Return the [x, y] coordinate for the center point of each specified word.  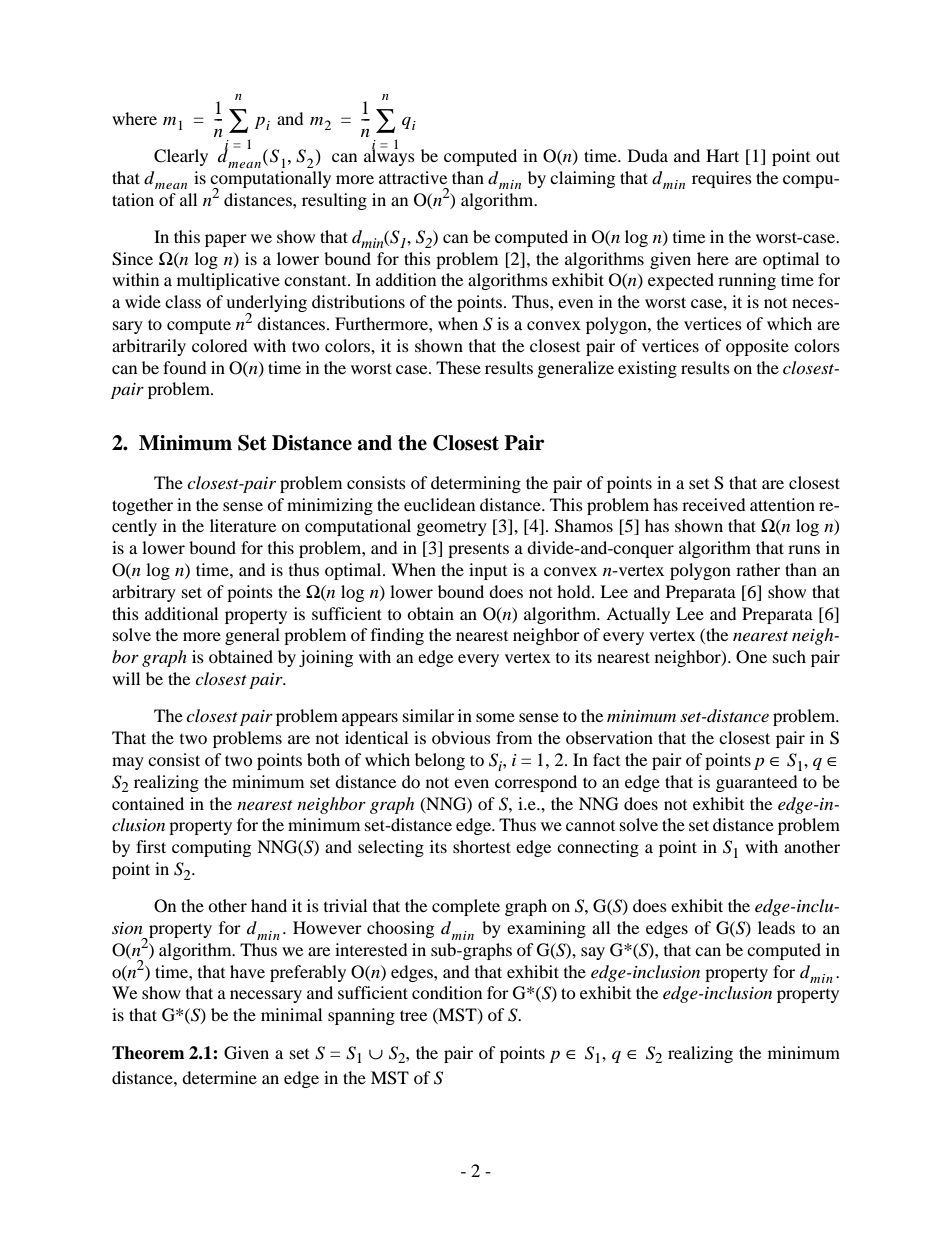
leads [776, 927]
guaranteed [757, 783]
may [128, 763]
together [142, 506]
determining [476, 484]
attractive [413, 177]
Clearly [181, 157]
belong [440, 761]
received [714, 504]
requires [722, 179]
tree [413, 1015]
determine [219, 1077]
